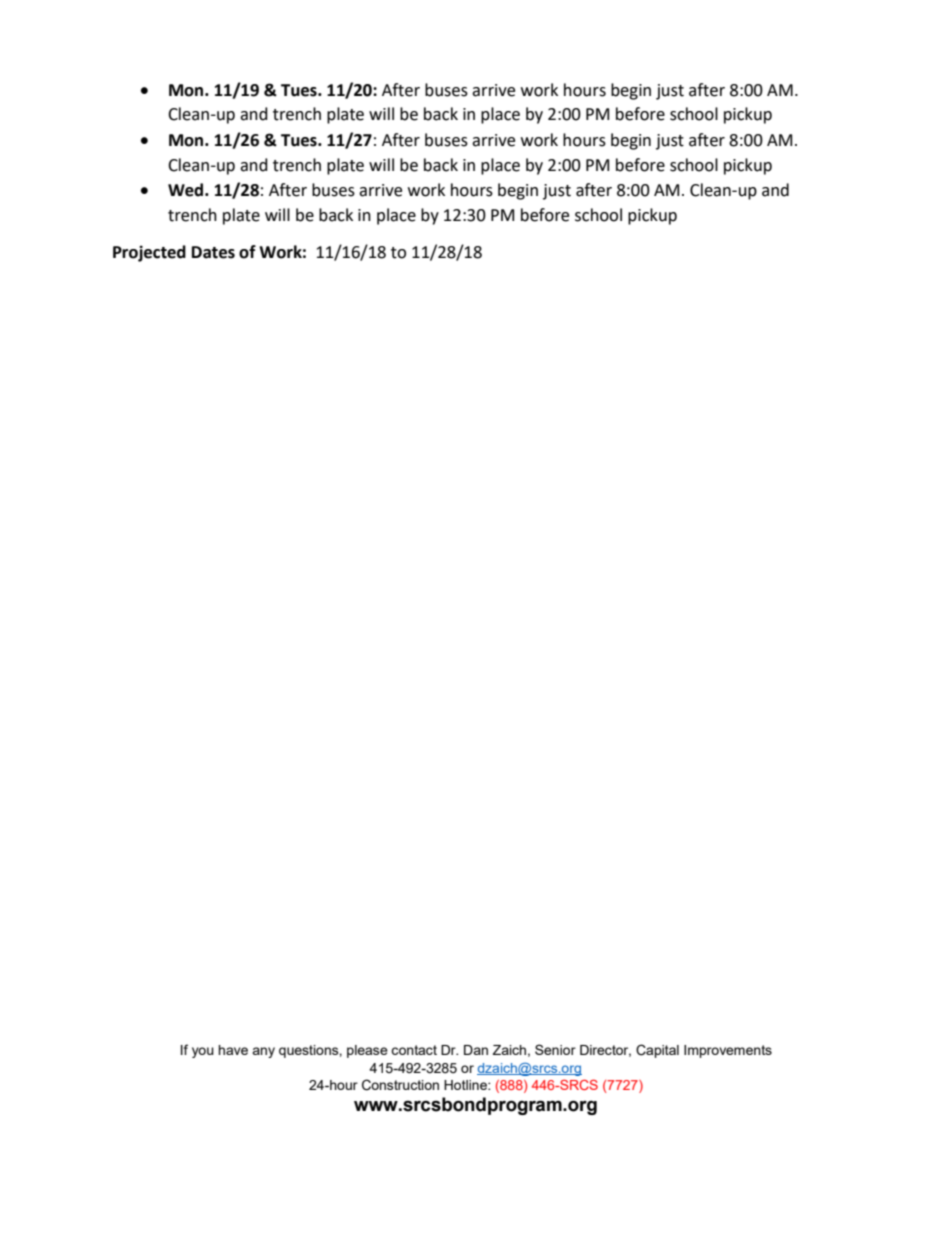 This image has width=952, height=1233. Describe the element at coordinates (233, 1050) in the image. I see `have` at that location.
